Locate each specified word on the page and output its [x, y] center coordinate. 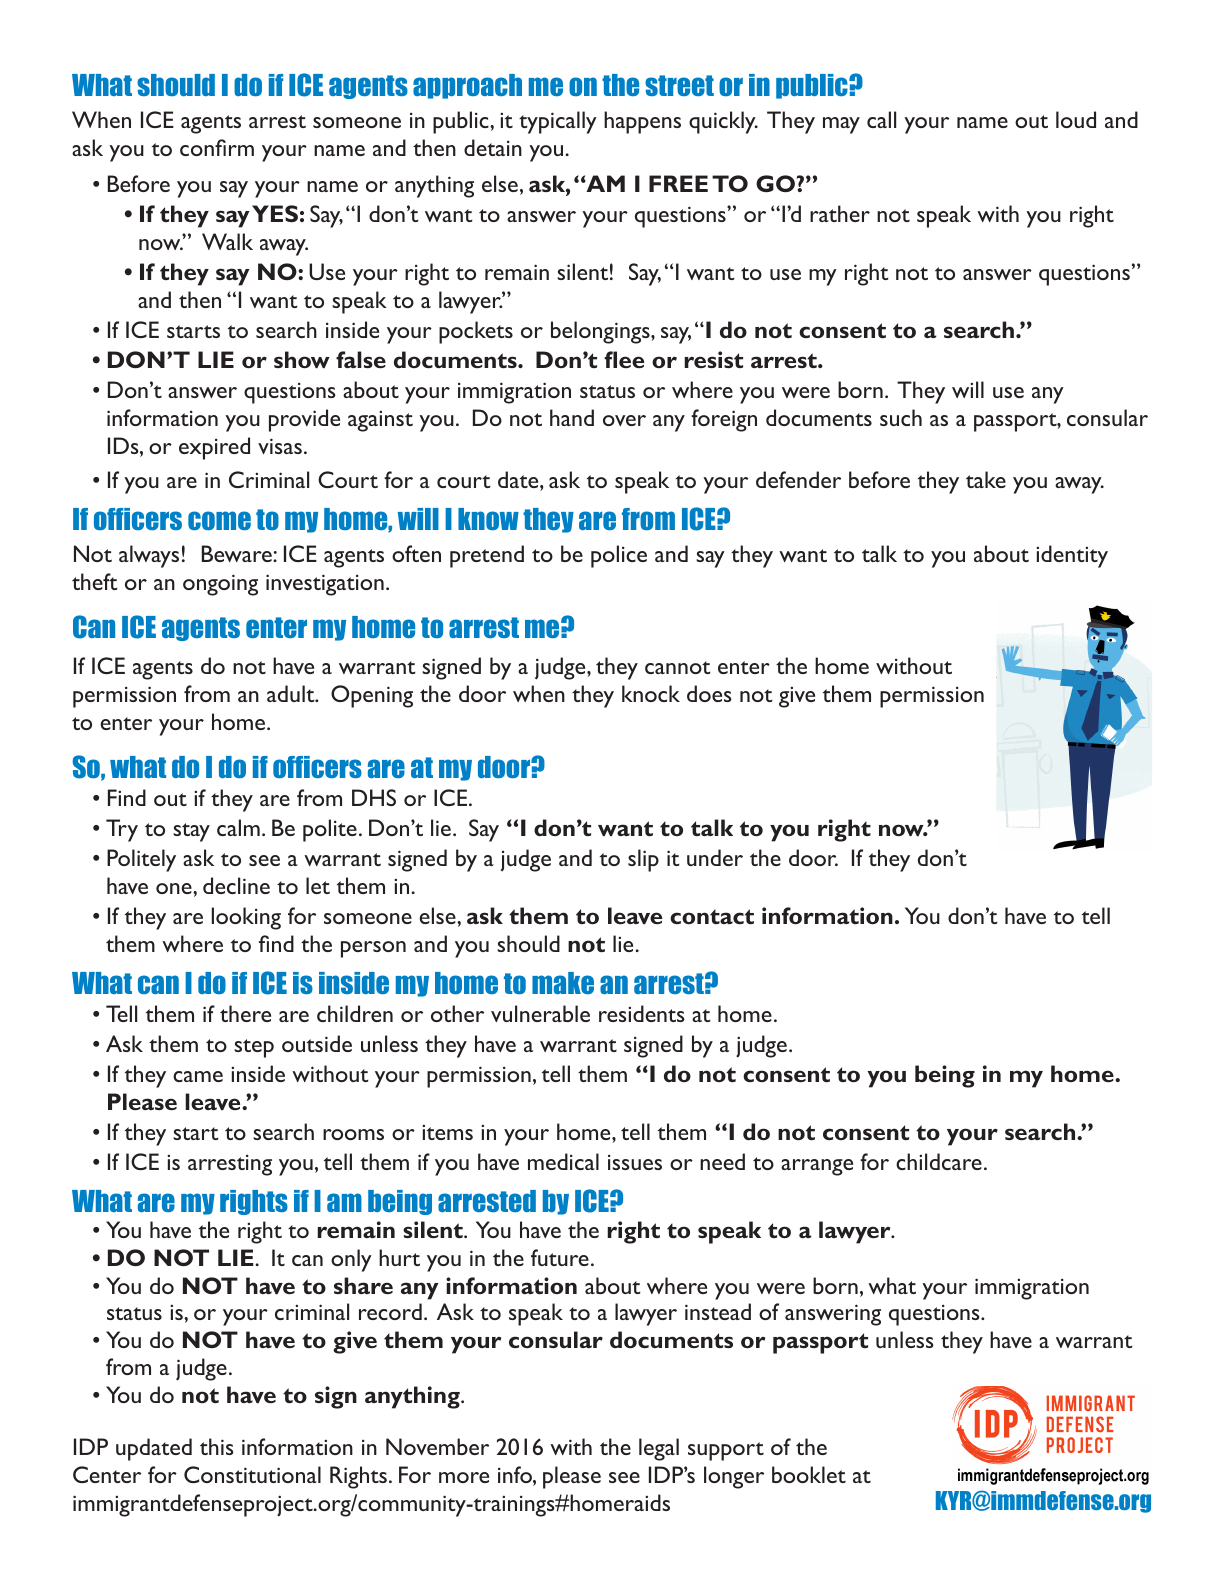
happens [642, 122]
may [841, 125]
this [217, 1446]
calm [238, 827]
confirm [217, 147]
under [715, 857]
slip [643, 860]
